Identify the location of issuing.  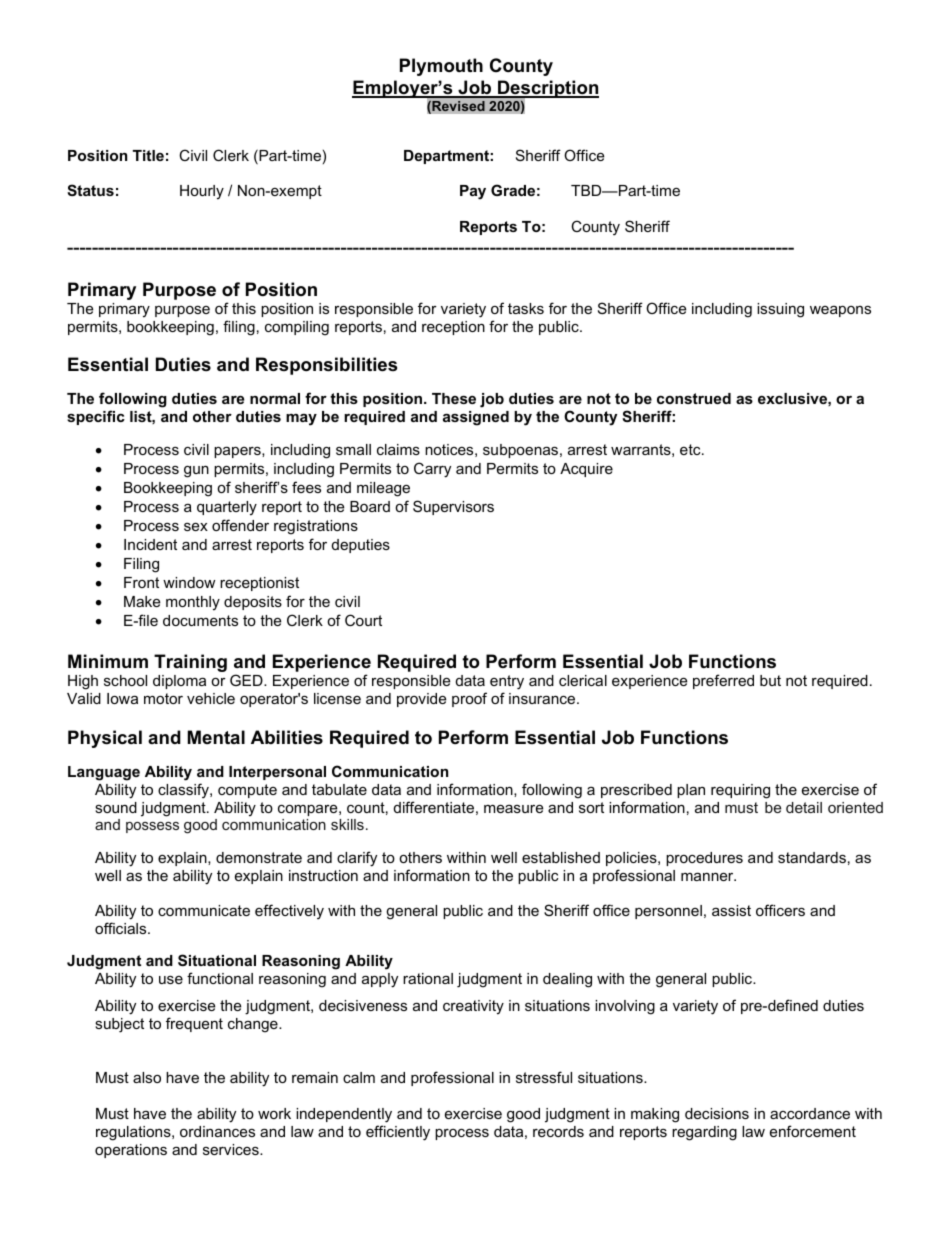
(780, 310).
